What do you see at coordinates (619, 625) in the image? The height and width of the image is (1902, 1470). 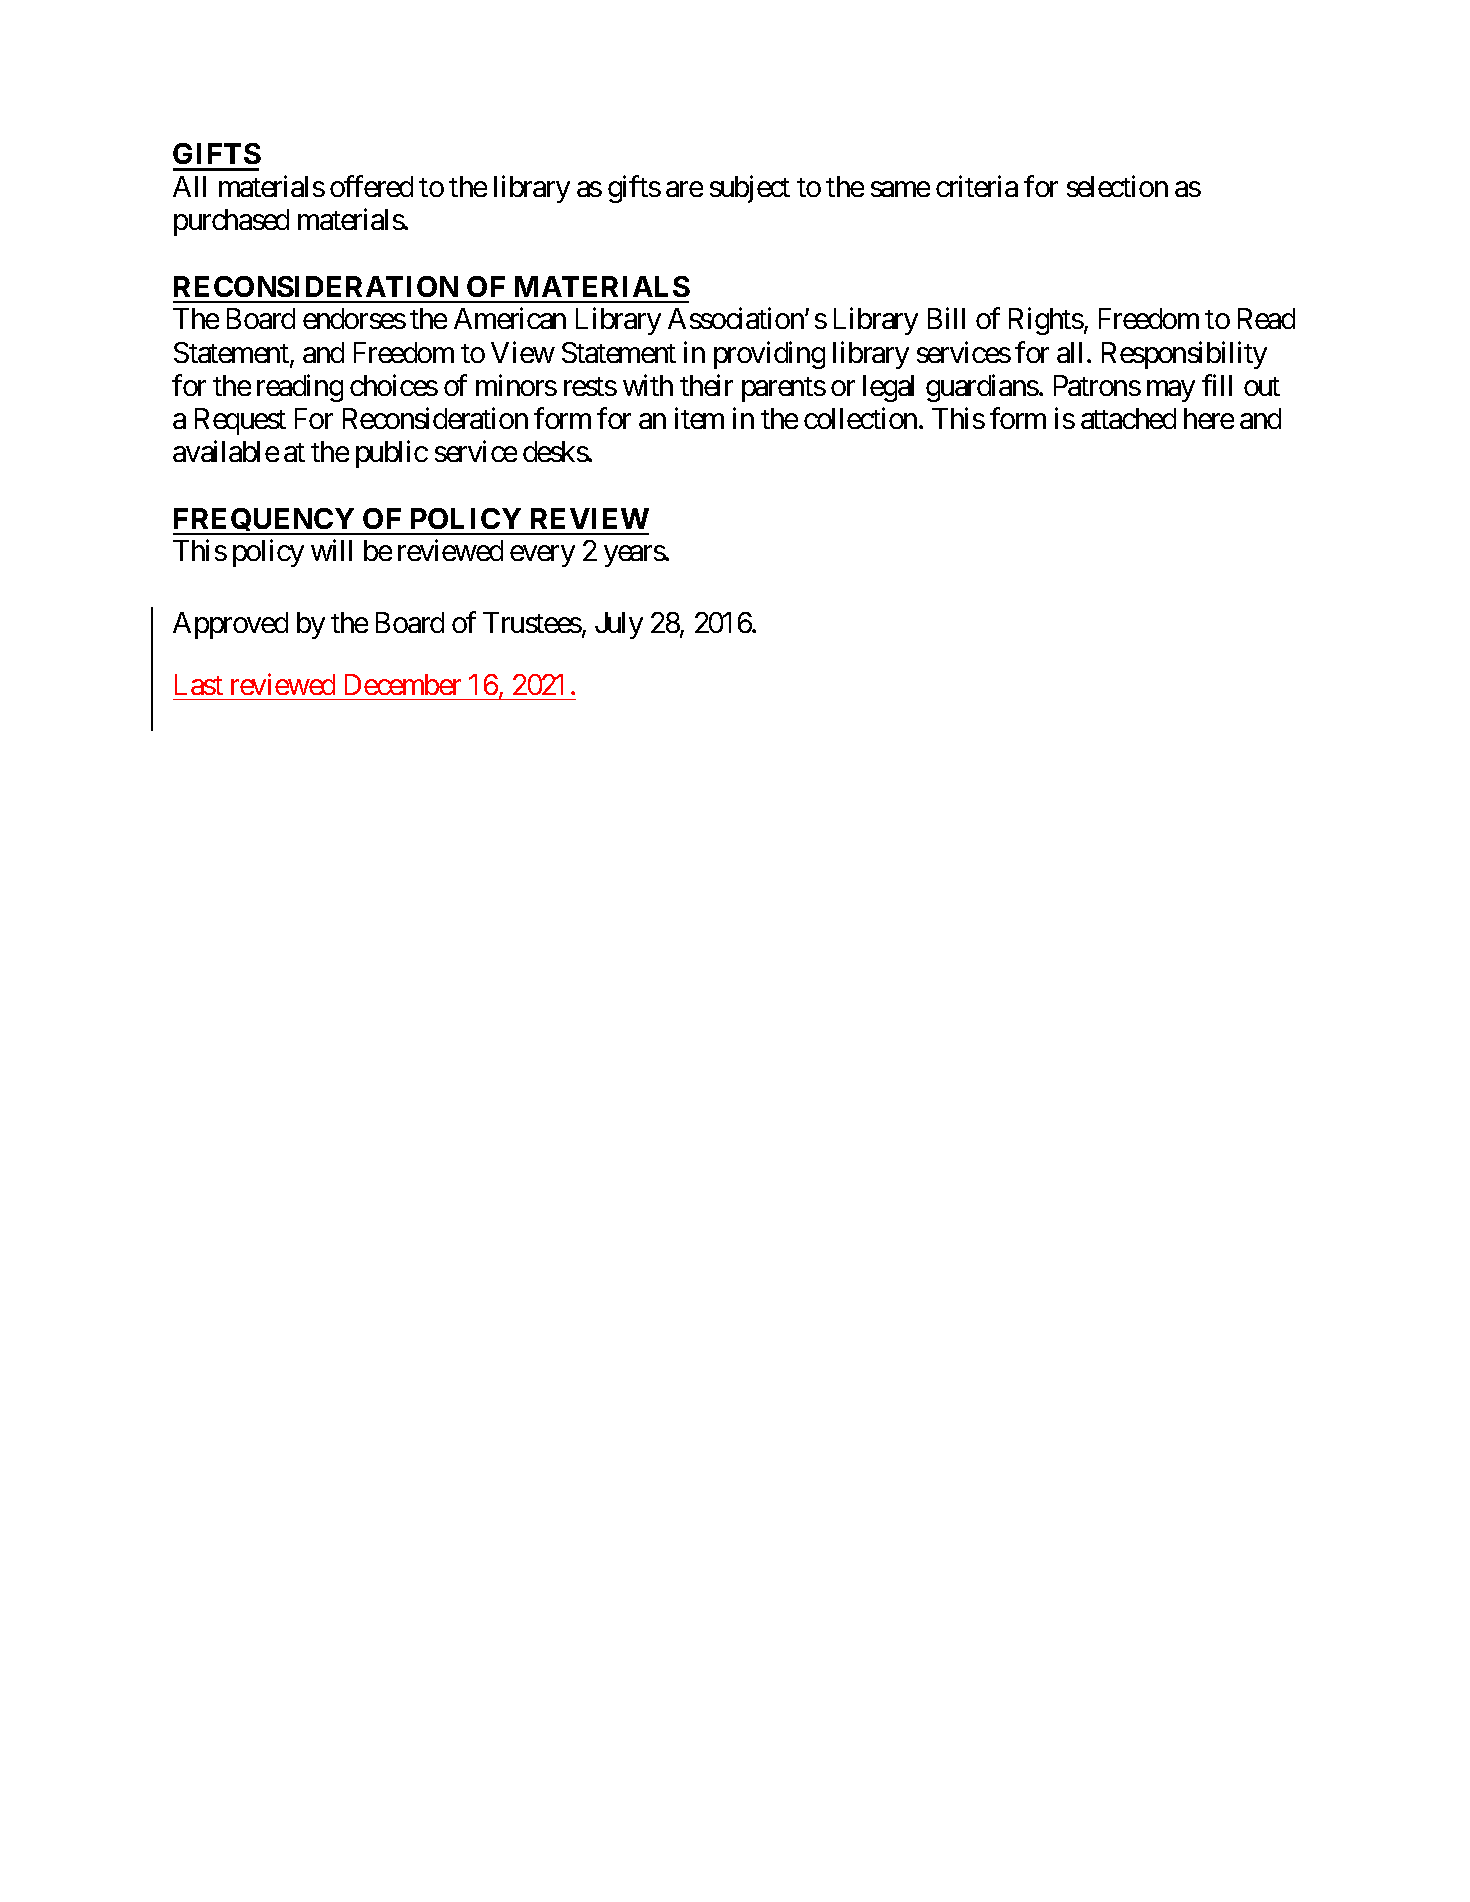 I see `July` at bounding box center [619, 625].
